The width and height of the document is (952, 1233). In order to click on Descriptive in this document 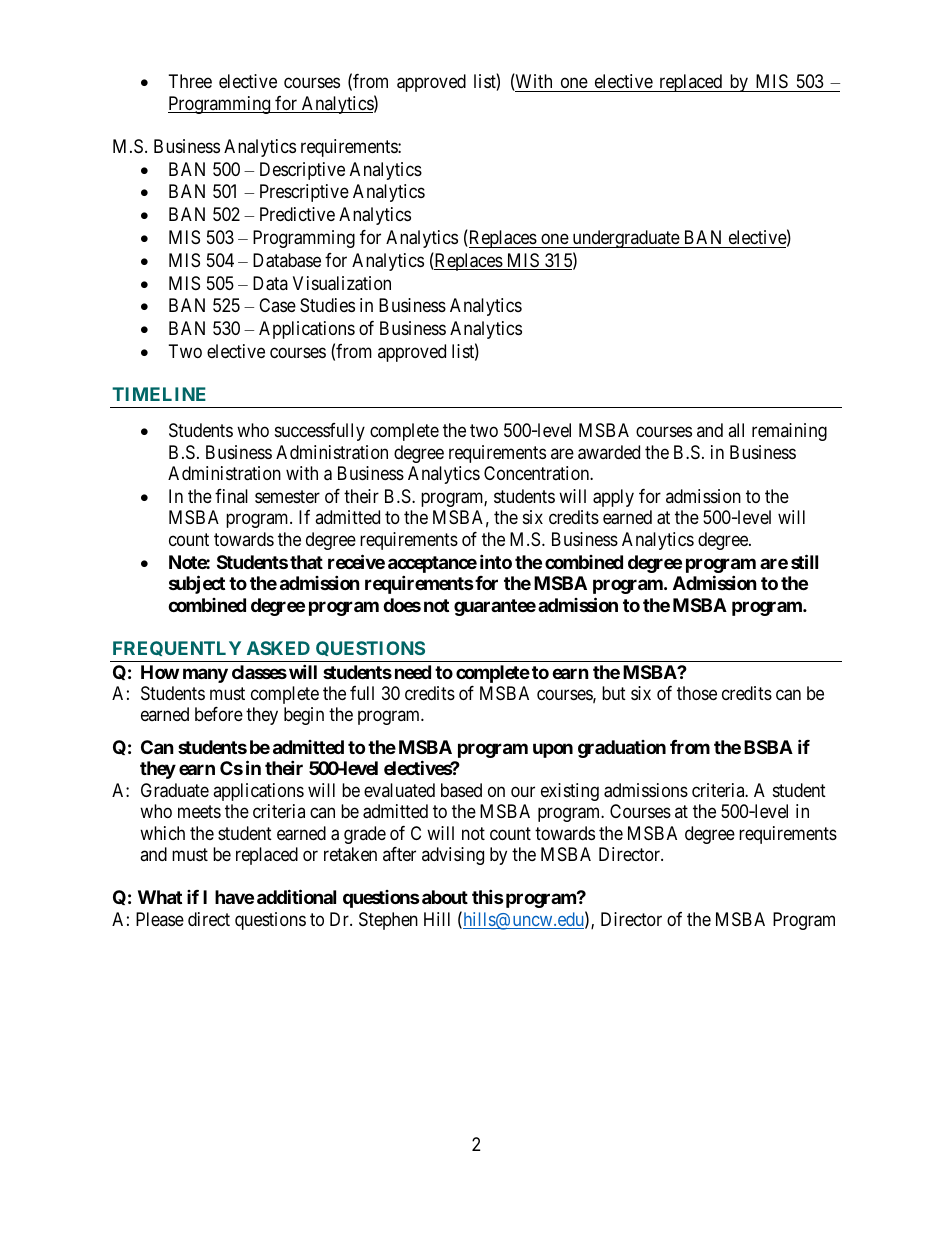, I will do `click(302, 171)`.
